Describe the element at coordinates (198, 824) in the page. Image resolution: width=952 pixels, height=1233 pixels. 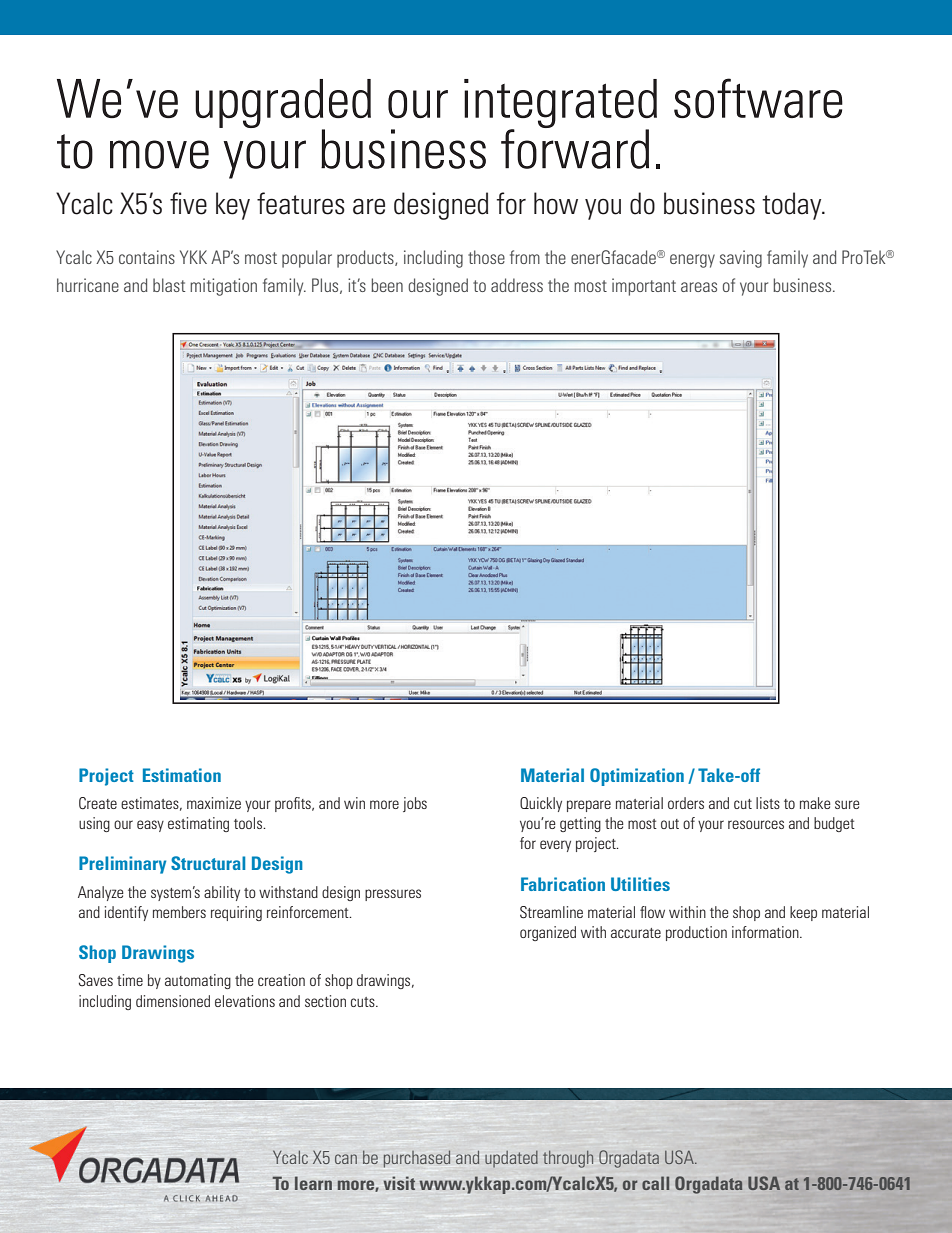
I see `estimating` at that location.
